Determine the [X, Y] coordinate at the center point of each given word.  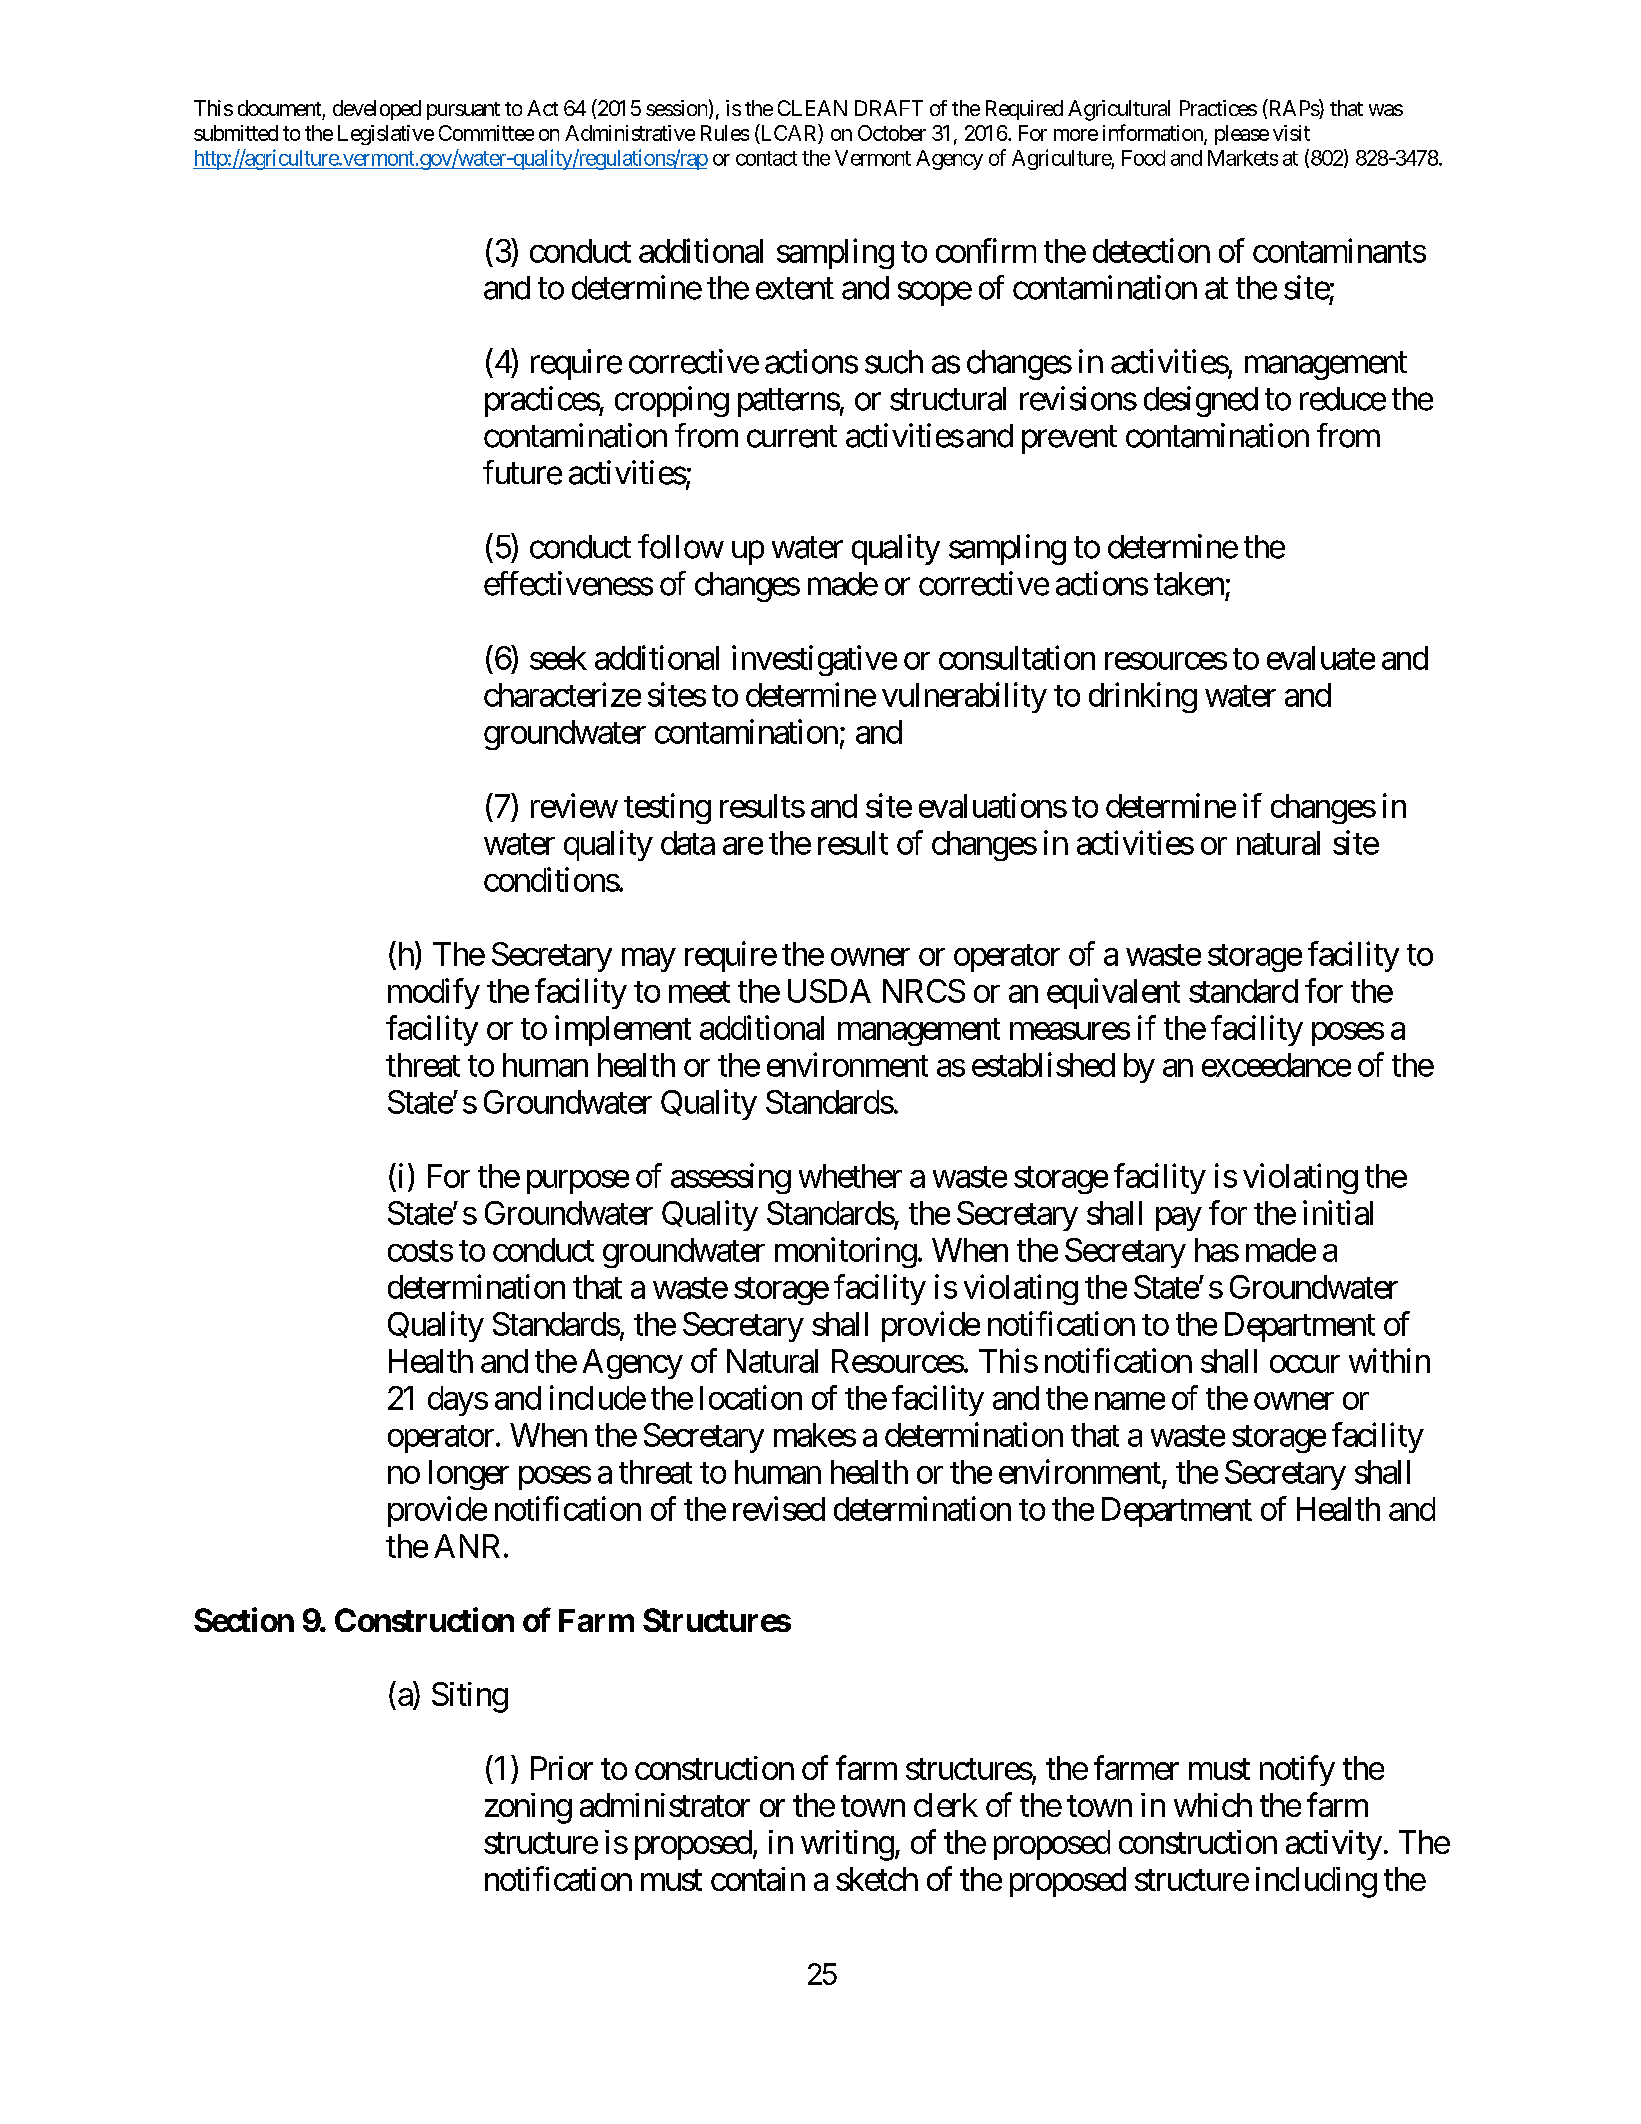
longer [469, 1475]
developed [377, 110]
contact [766, 158]
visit [1291, 133]
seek [558, 658]
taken [1189, 584]
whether [850, 1176]
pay [1179, 1219]
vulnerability [964, 697]
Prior [562, 1768]
